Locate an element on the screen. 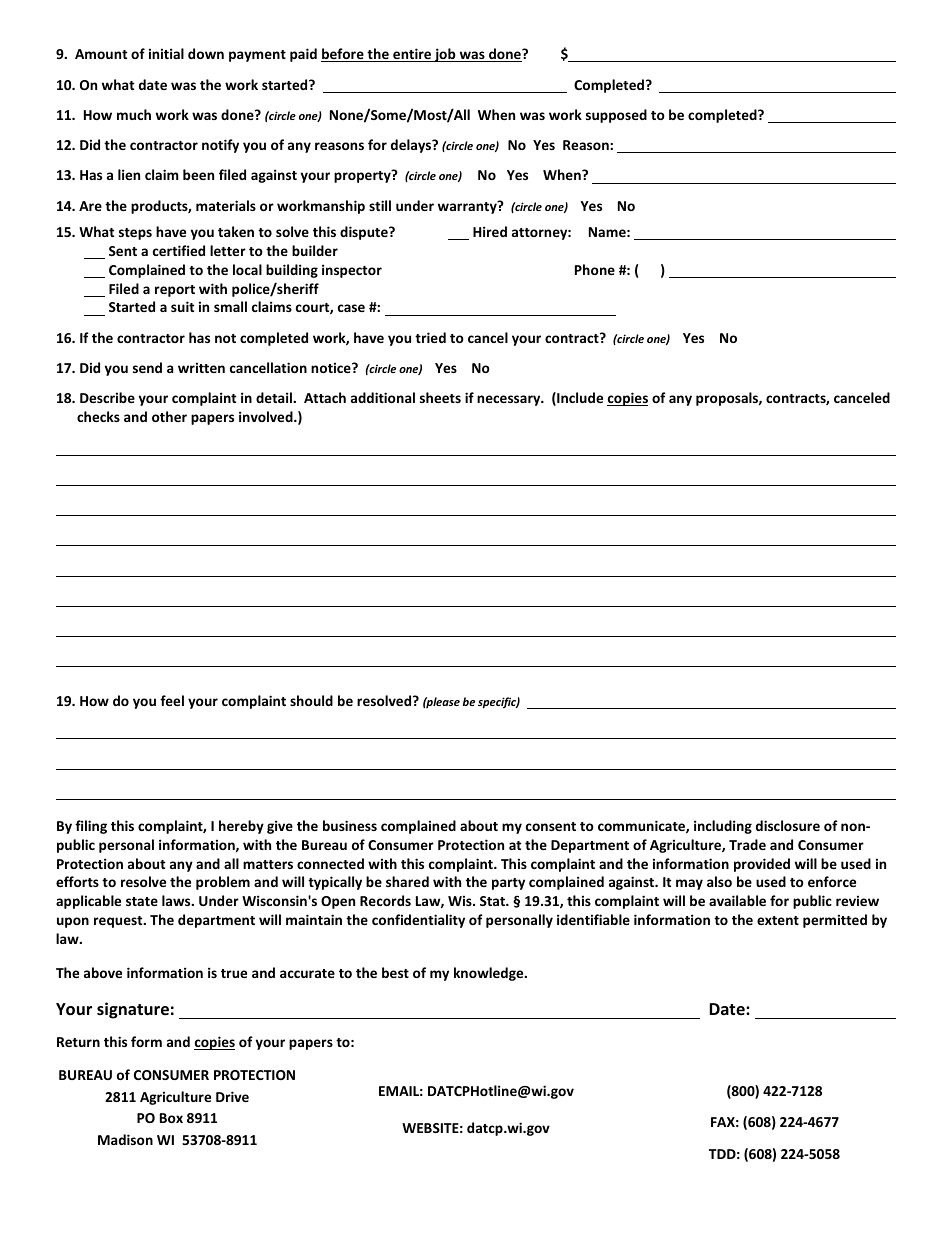 The image size is (952, 1233). available is located at coordinates (737, 900).
